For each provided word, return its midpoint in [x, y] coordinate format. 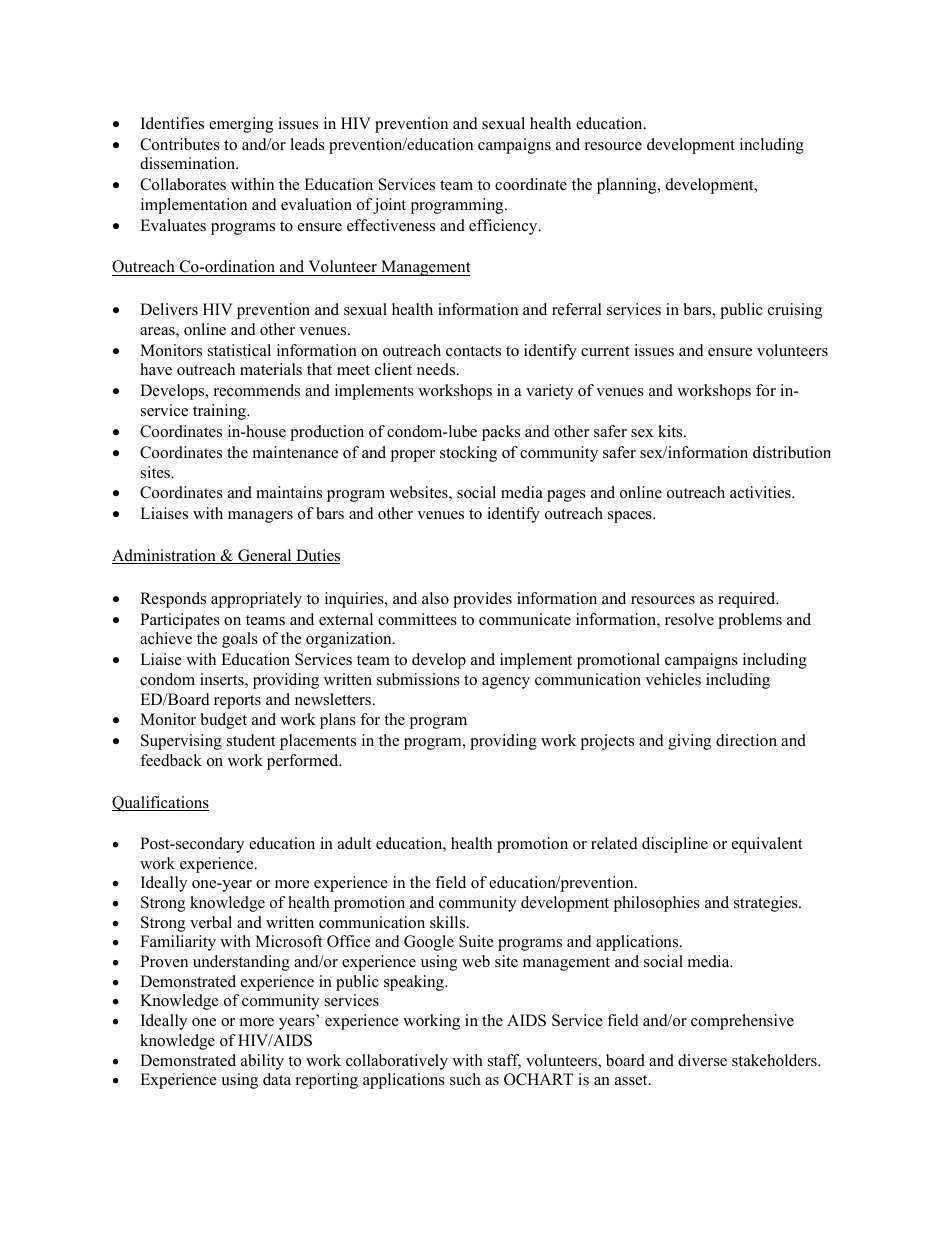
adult [354, 843]
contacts [473, 351]
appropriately [256, 600]
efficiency [504, 227]
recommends [257, 390]
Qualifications [160, 804]
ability [262, 1062]
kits [671, 431]
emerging [241, 125]
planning [628, 186]
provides [482, 600]
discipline [675, 845]
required [748, 600]
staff [504, 1061]
